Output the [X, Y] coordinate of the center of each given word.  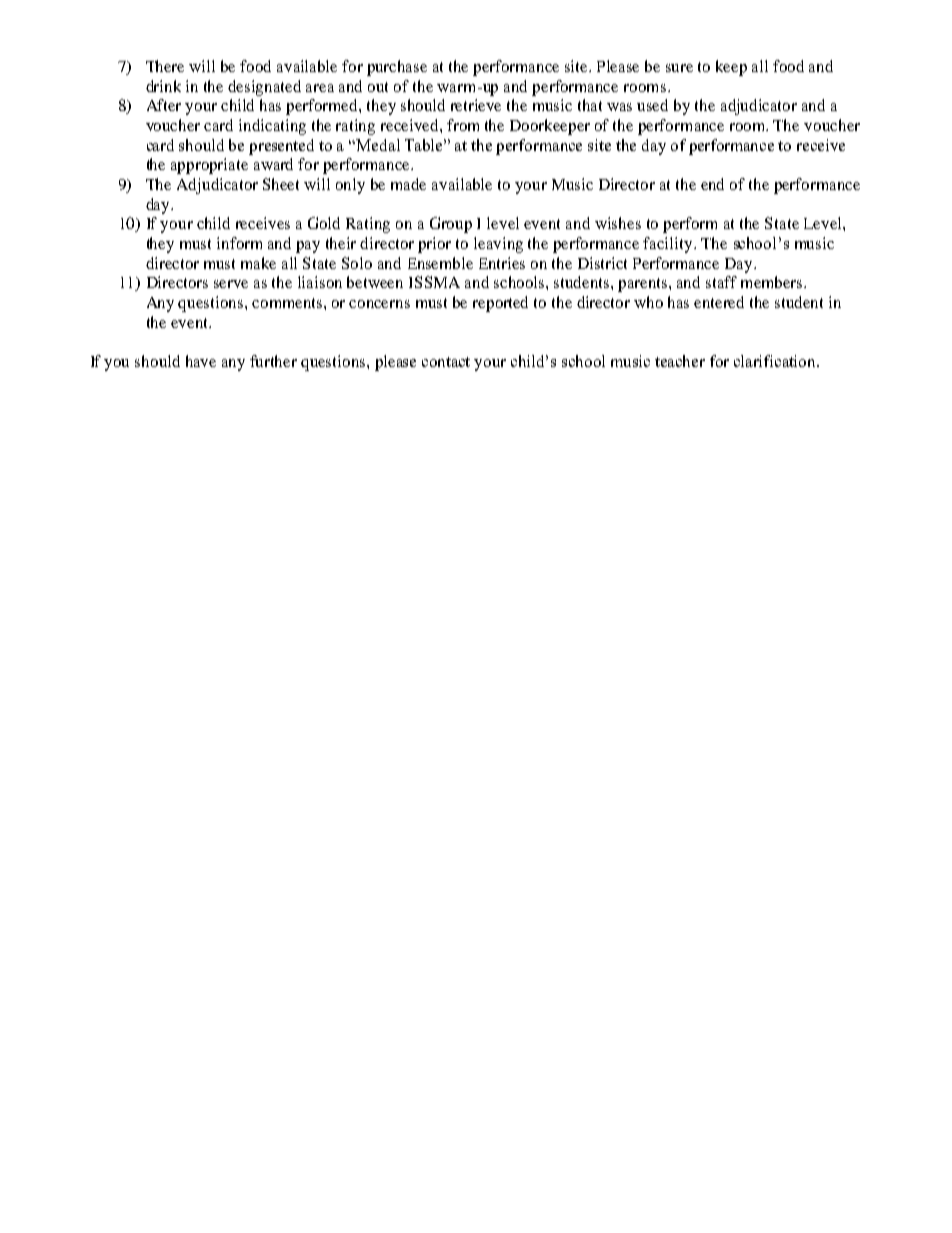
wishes [618, 223]
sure [679, 68]
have [201, 361]
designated [264, 88]
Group [451, 225]
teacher [680, 361]
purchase [397, 68]
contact [446, 362]
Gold [324, 223]
